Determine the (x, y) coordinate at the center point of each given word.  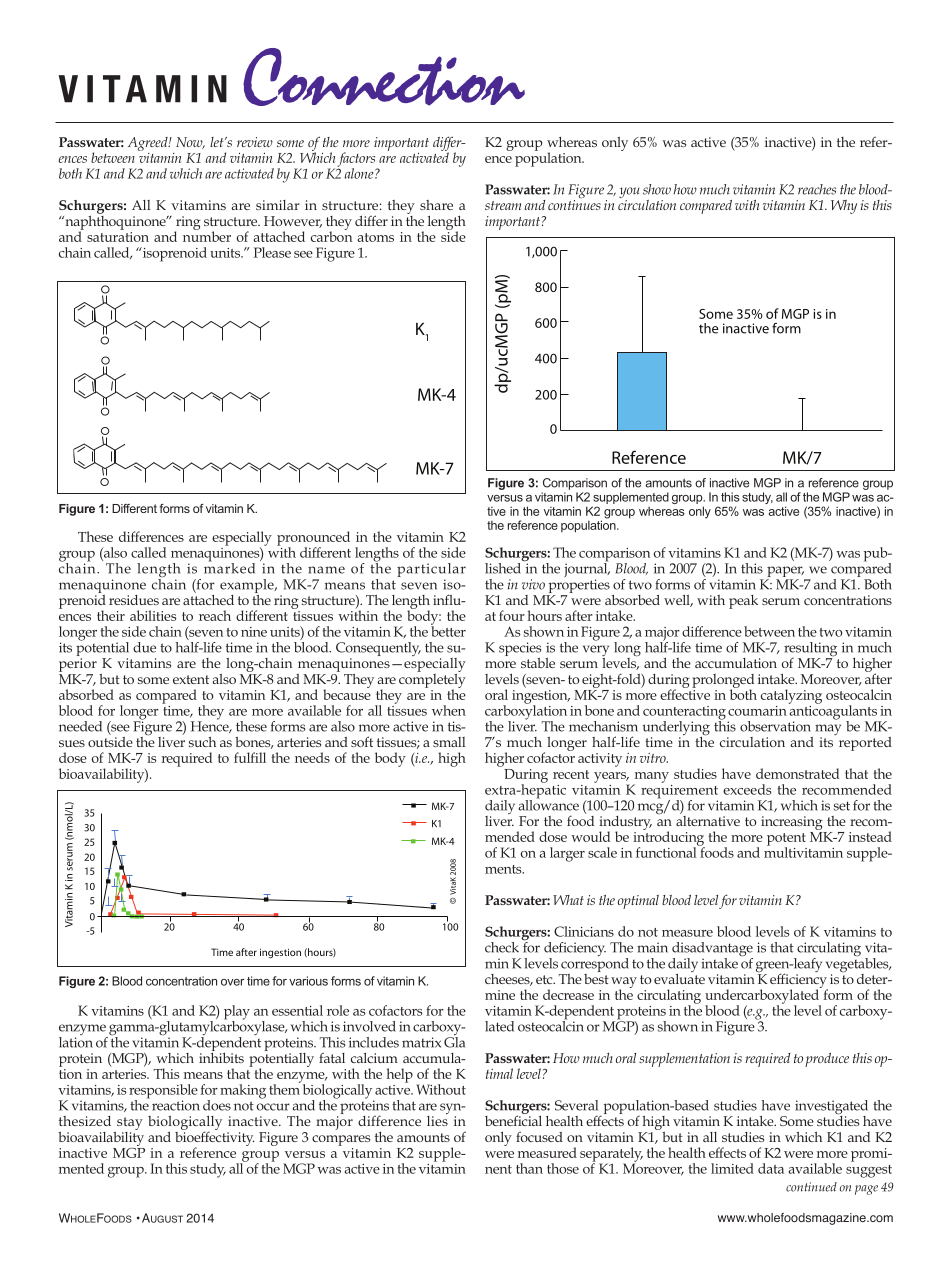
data (771, 1168)
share (436, 205)
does (217, 1105)
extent (191, 679)
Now (190, 143)
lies (437, 1119)
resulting (810, 650)
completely (432, 680)
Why (844, 207)
